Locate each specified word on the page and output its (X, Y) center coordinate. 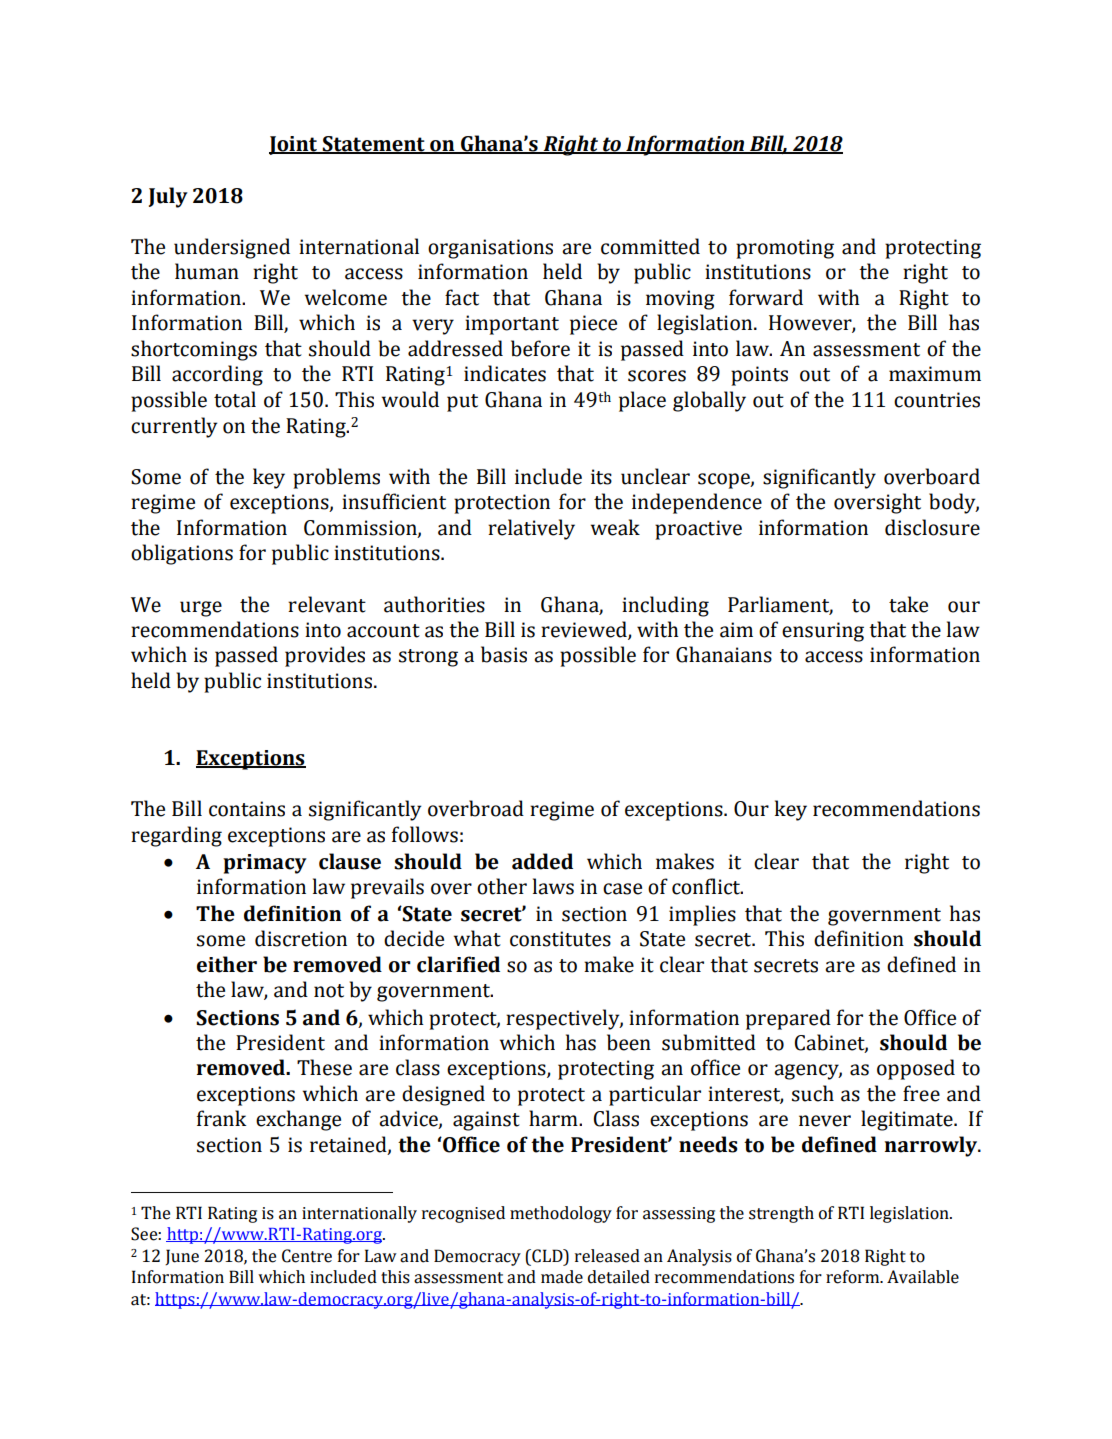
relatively (531, 529)
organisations (490, 249)
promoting (785, 249)
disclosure (932, 527)
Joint (294, 145)
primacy (265, 864)
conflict (707, 886)
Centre (307, 1256)
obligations (182, 554)
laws (553, 886)
